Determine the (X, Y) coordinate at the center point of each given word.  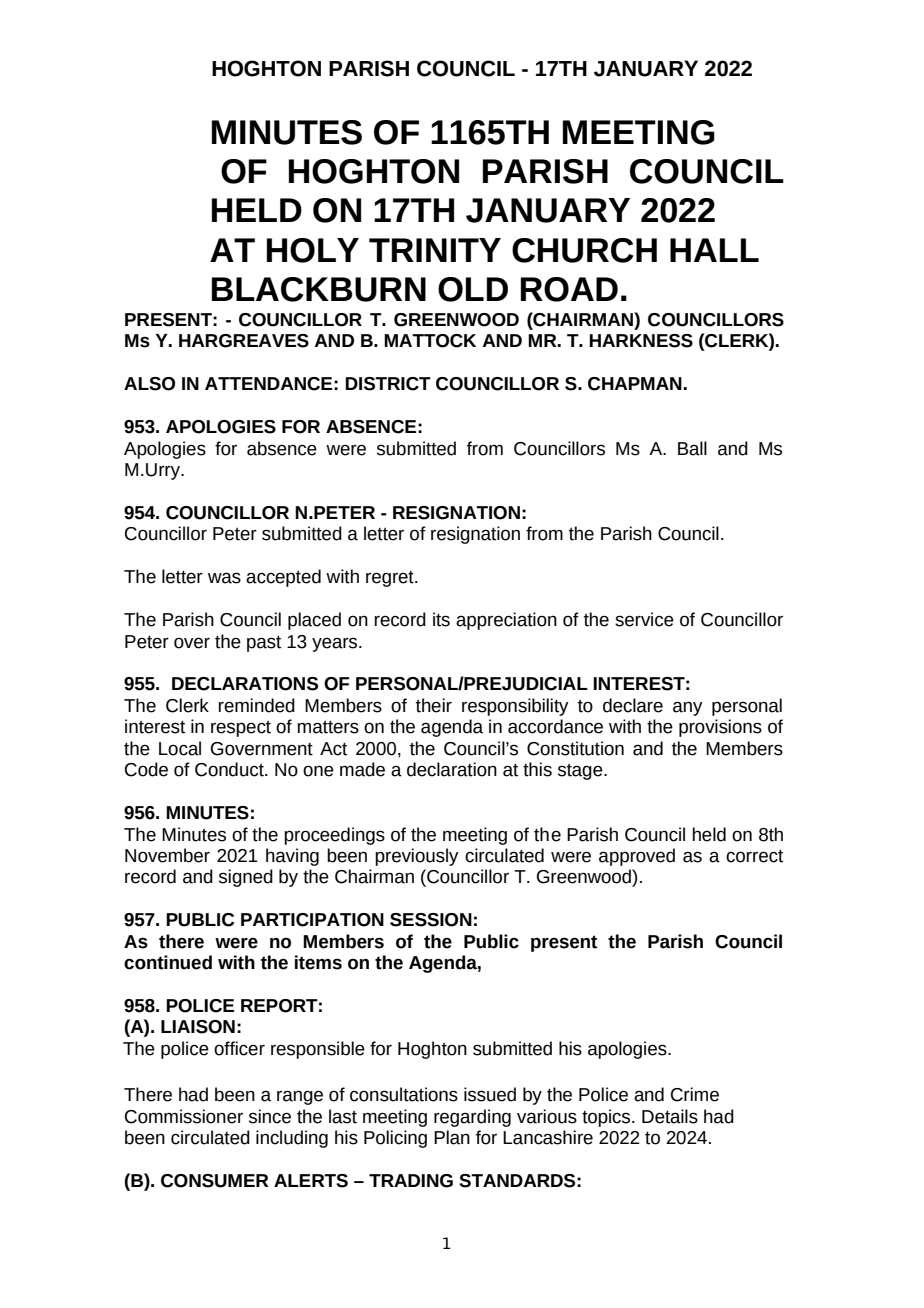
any (688, 708)
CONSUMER (215, 1181)
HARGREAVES (244, 341)
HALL (714, 250)
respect (241, 729)
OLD (473, 289)
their (434, 705)
